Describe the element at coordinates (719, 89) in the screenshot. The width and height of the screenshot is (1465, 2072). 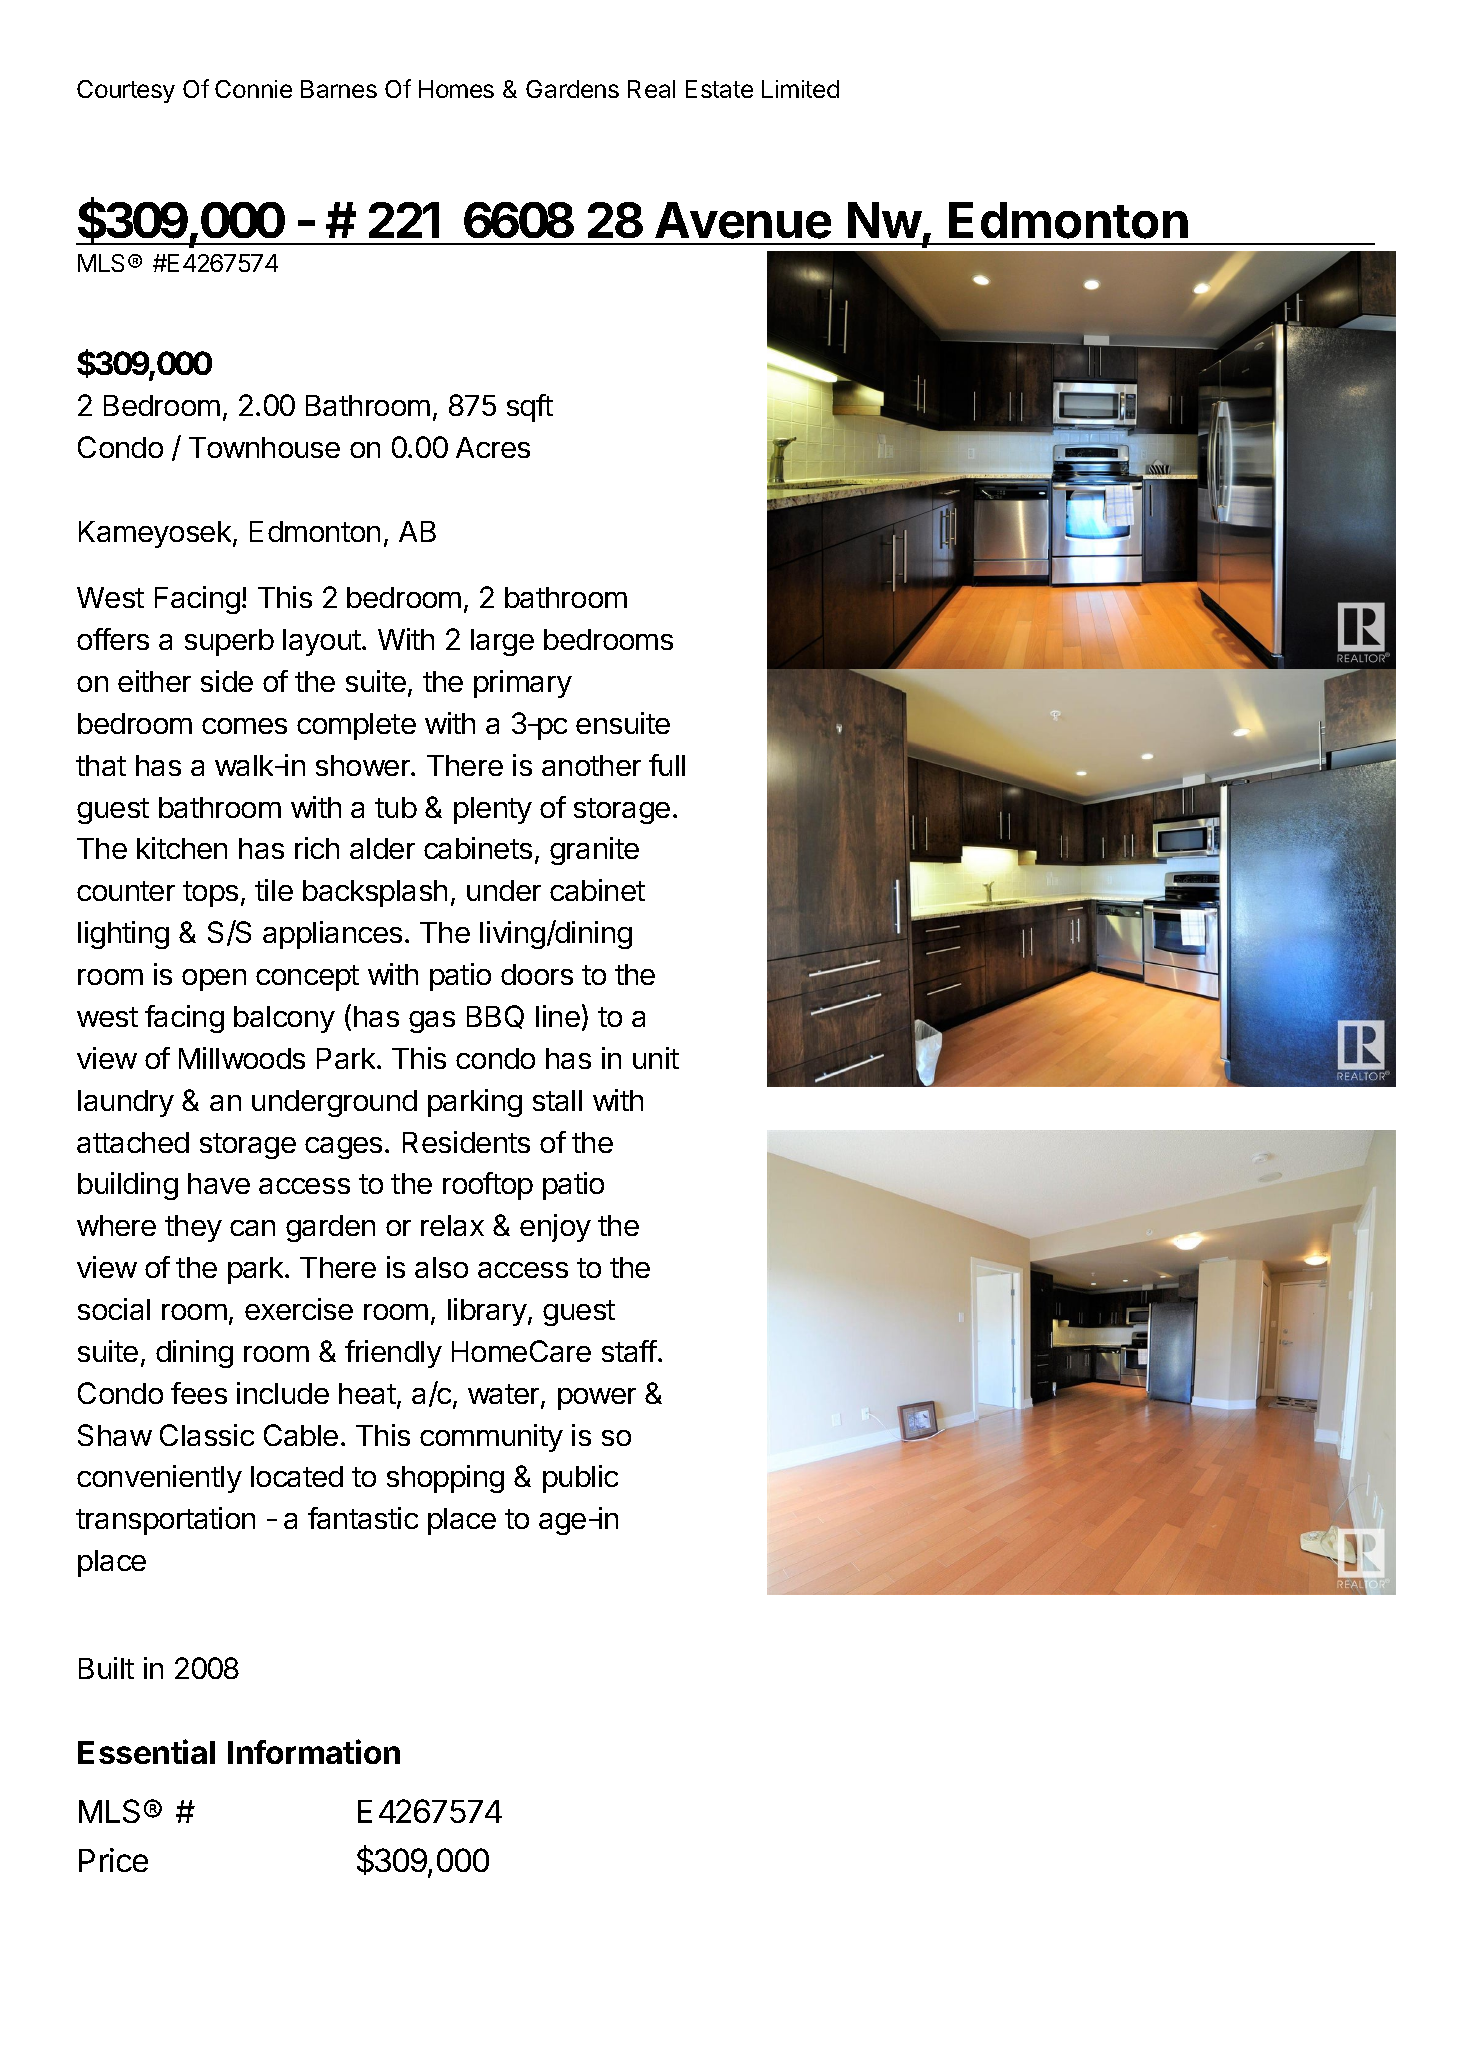
I see `Estate` at that location.
